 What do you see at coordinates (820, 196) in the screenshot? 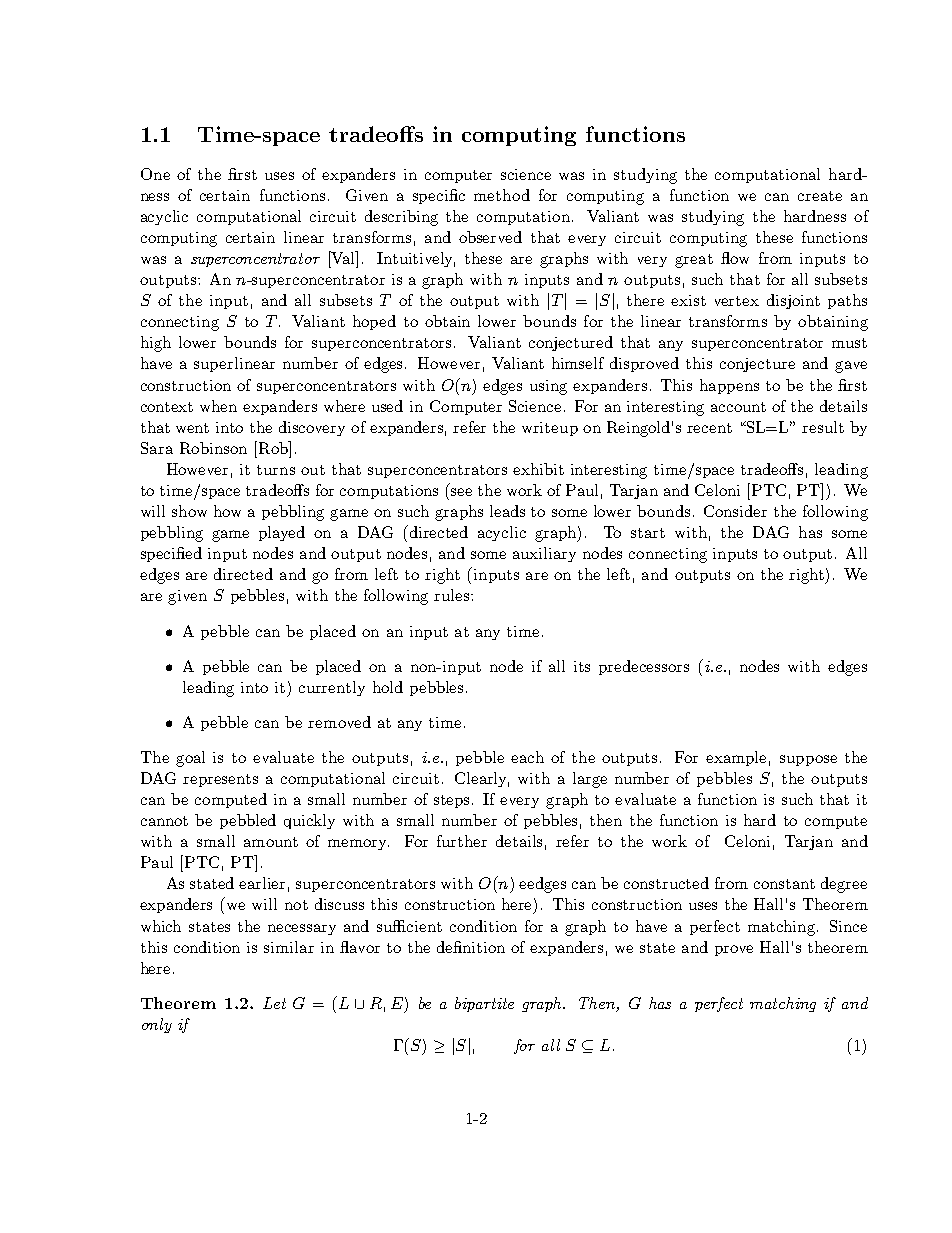
I see `create` at bounding box center [820, 196].
